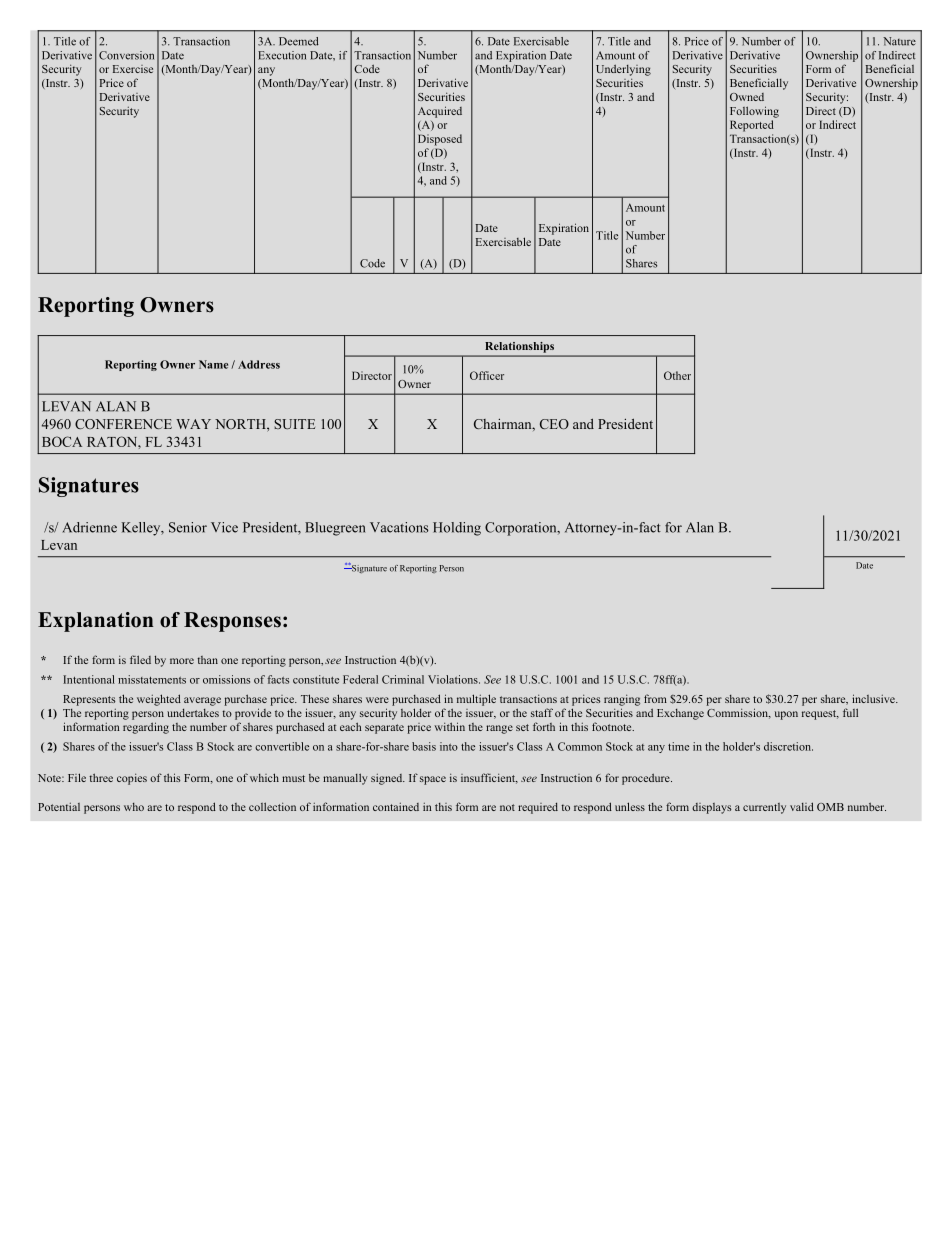 The image size is (952, 1233). I want to click on currently, so click(764, 808).
